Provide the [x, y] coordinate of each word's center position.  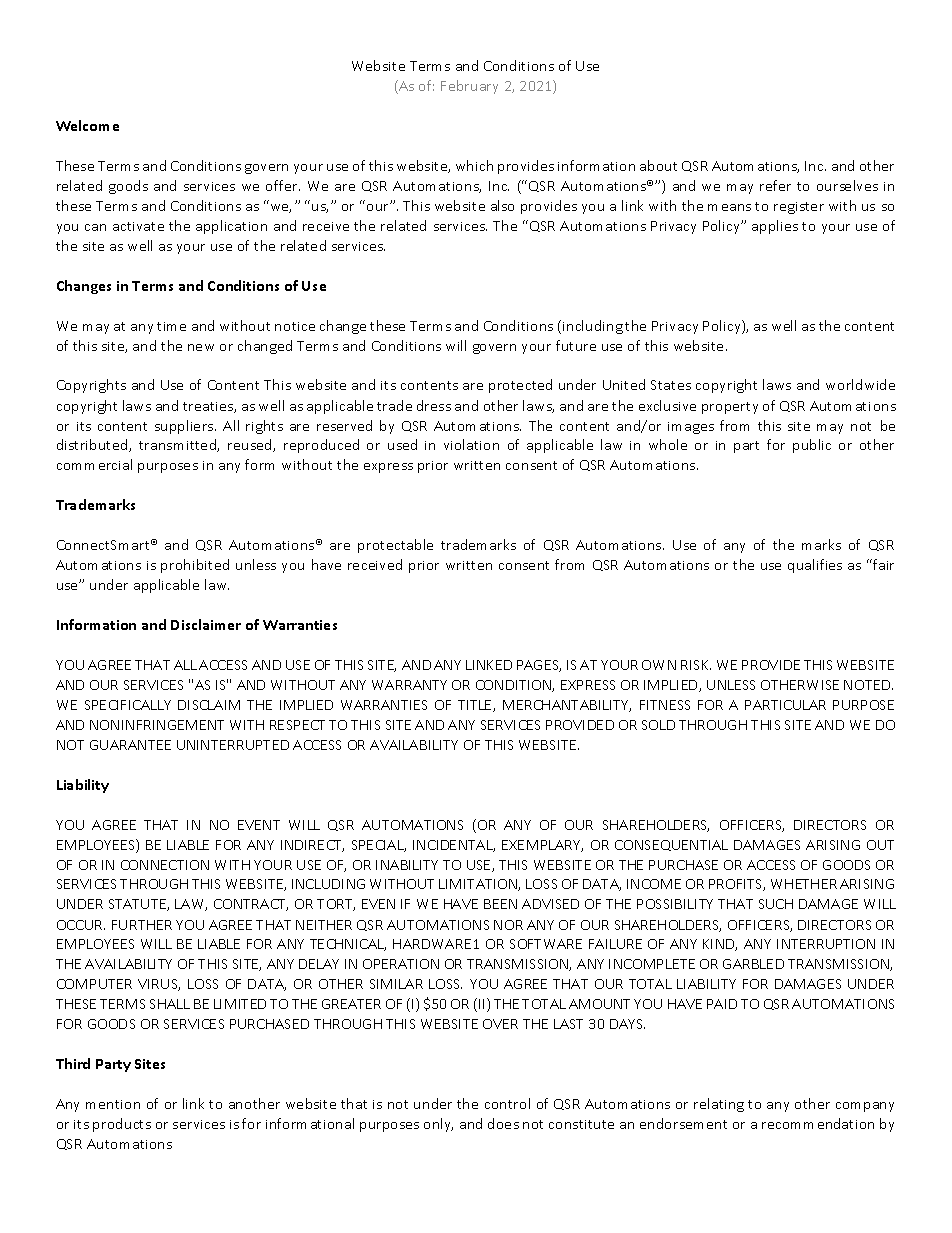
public [812, 446]
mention [113, 1104]
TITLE [476, 706]
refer [775, 185]
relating [719, 1105]
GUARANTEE [130, 745]
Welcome [87, 125]
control [507, 1103]
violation [471, 444]
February [469, 87]
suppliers [185, 427]
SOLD [658, 725]
